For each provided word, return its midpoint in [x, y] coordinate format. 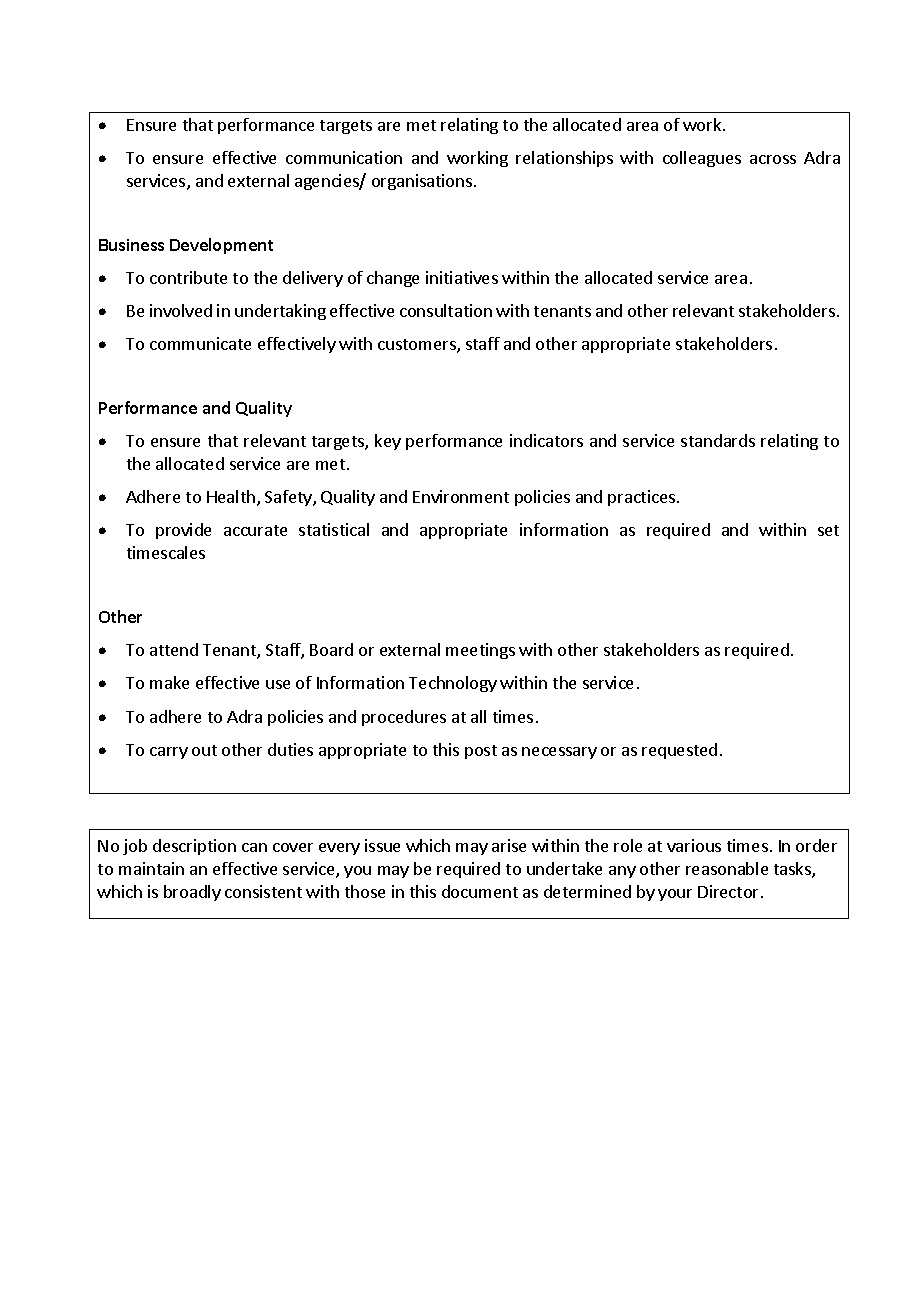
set [828, 530]
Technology [453, 684]
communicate [200, 343]
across [773, 159]
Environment [461, 496]
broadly [192, 893]
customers [418, 346]
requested [679, 751]
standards [718, 440]
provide [183, 531]
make [169, 682]
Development [221, 246]
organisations [422, 182]
